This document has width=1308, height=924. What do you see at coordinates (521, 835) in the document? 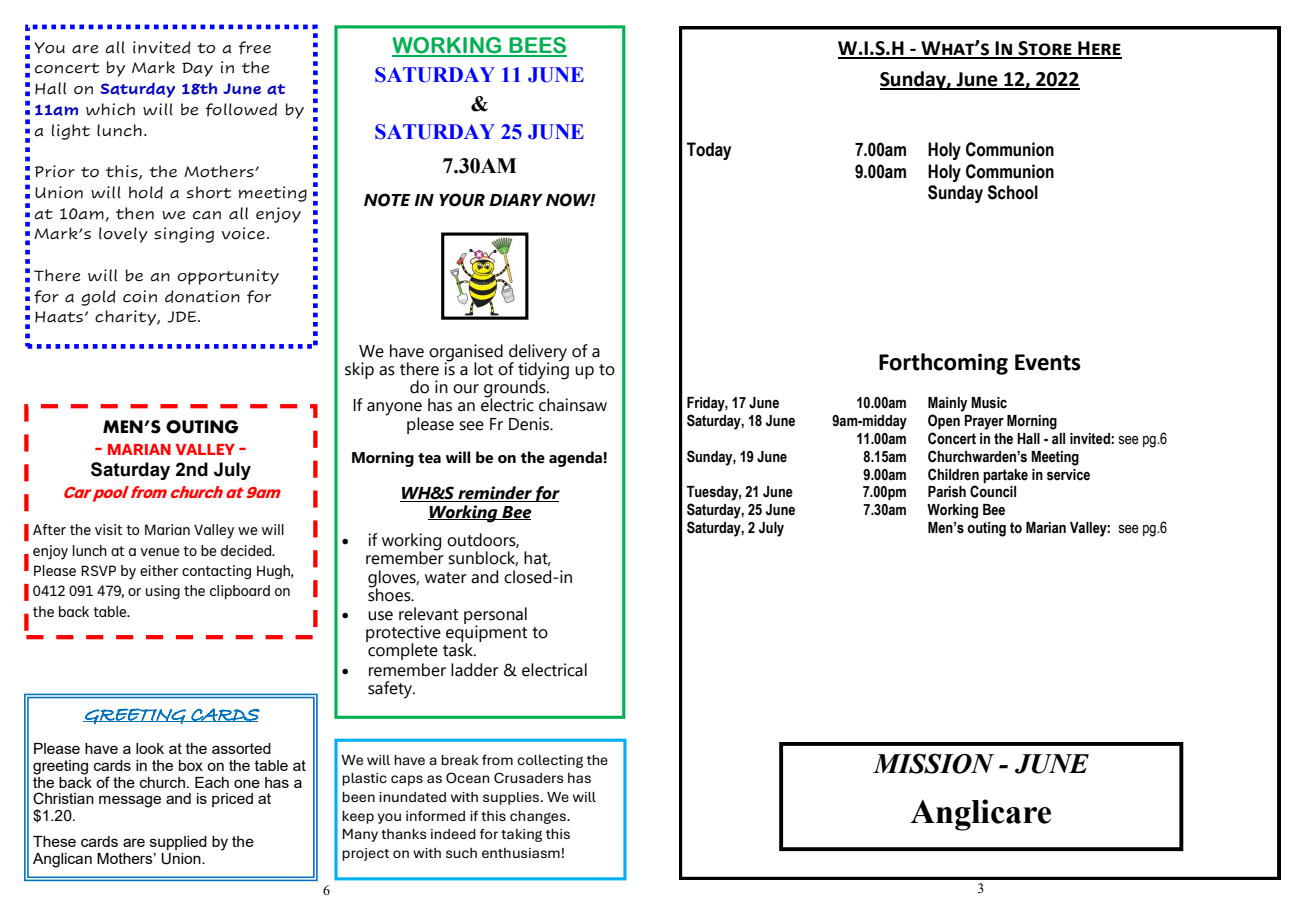
I see `taking` at bounding box center [521, 835].
